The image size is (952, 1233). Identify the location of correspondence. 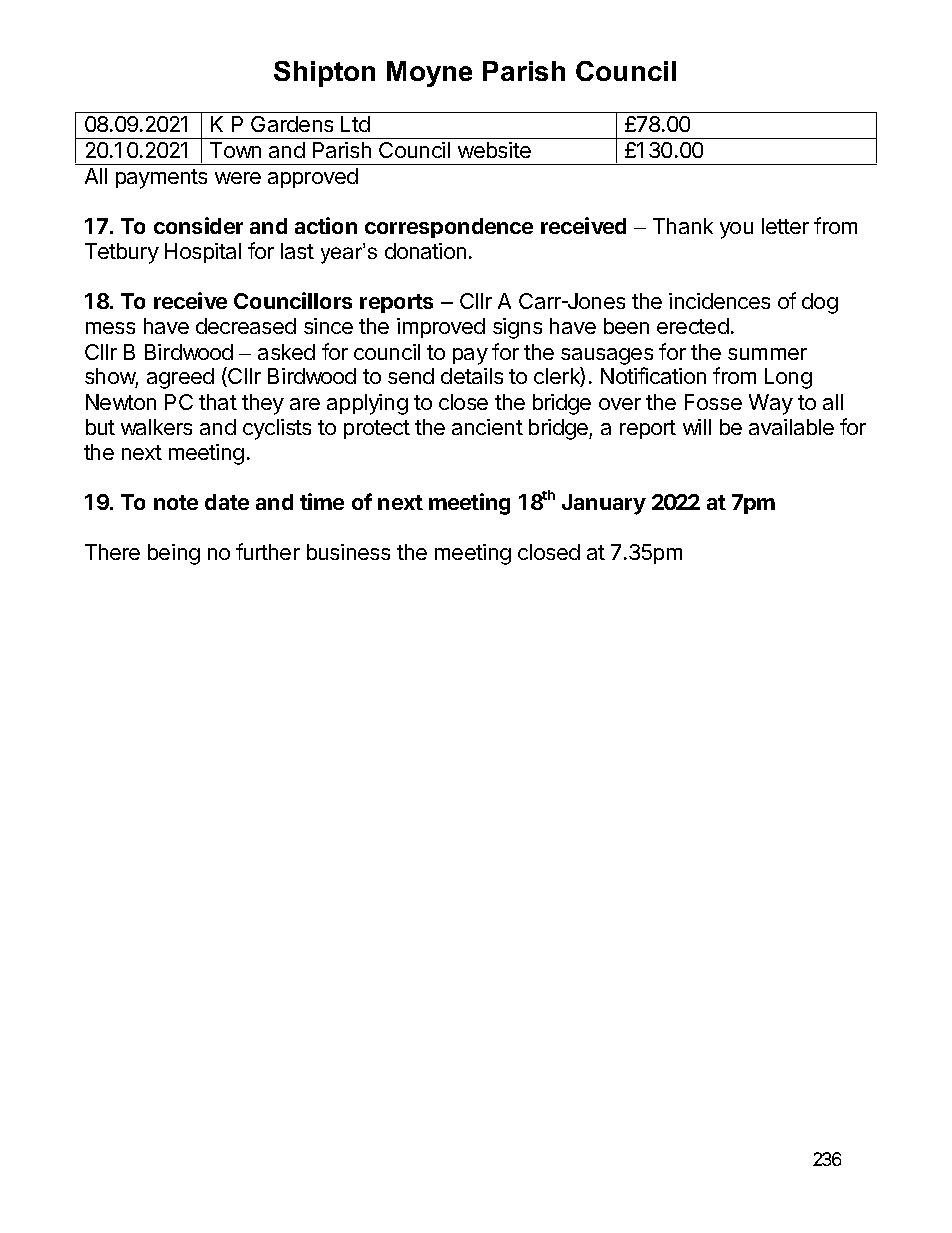
(449, 228).
